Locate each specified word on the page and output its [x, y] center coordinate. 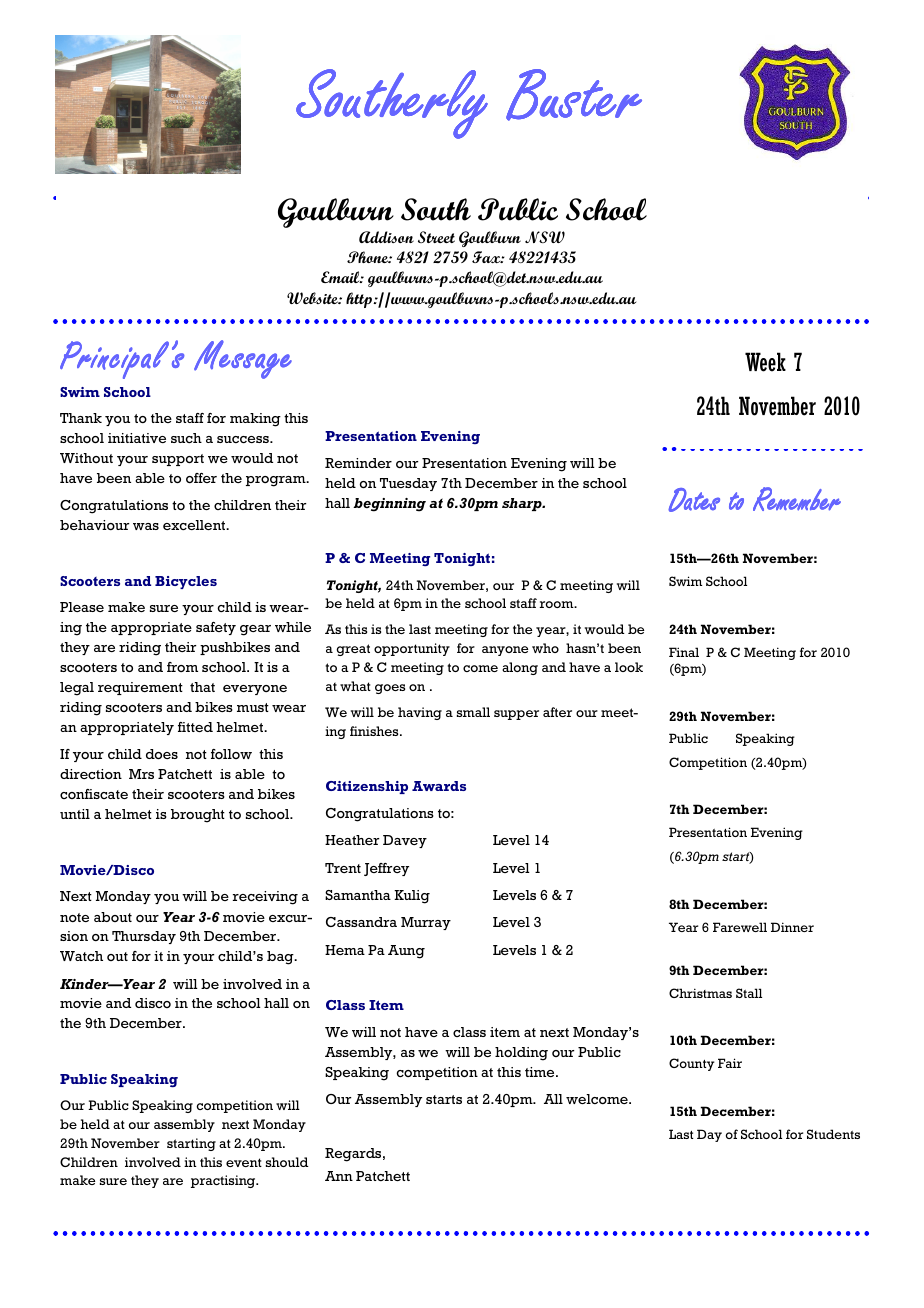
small [473, 712]
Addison [386, 237]
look [629, 667]
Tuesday [408, 484]
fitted [195, 727]
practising [224, 1181]
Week [765, 362]
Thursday [144, 937]
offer [201, 478]
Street [436, 237]
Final [684, 652]
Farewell [740, 927]
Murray [426, 923]
